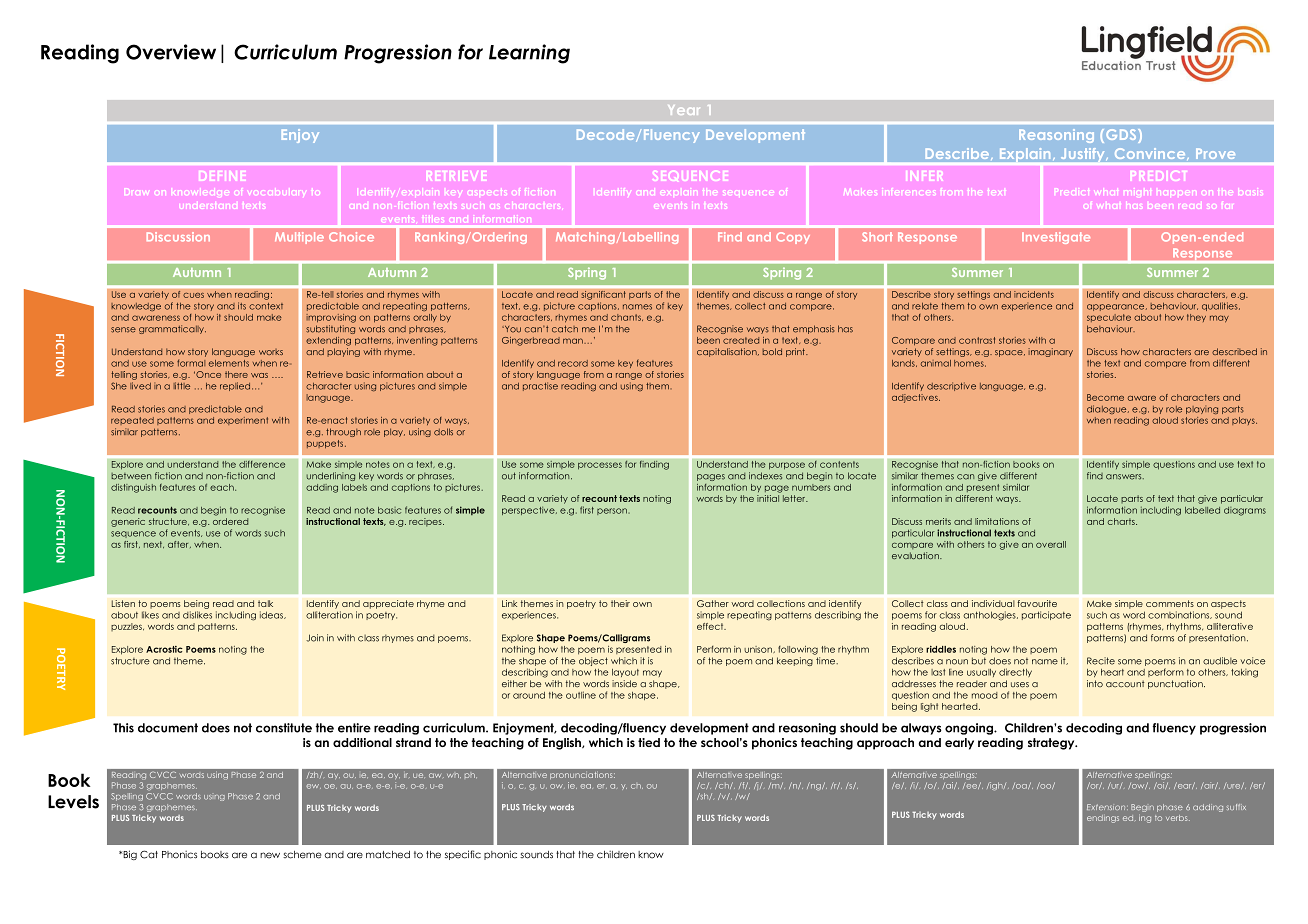  I want to click on new, so click(270, 855).
